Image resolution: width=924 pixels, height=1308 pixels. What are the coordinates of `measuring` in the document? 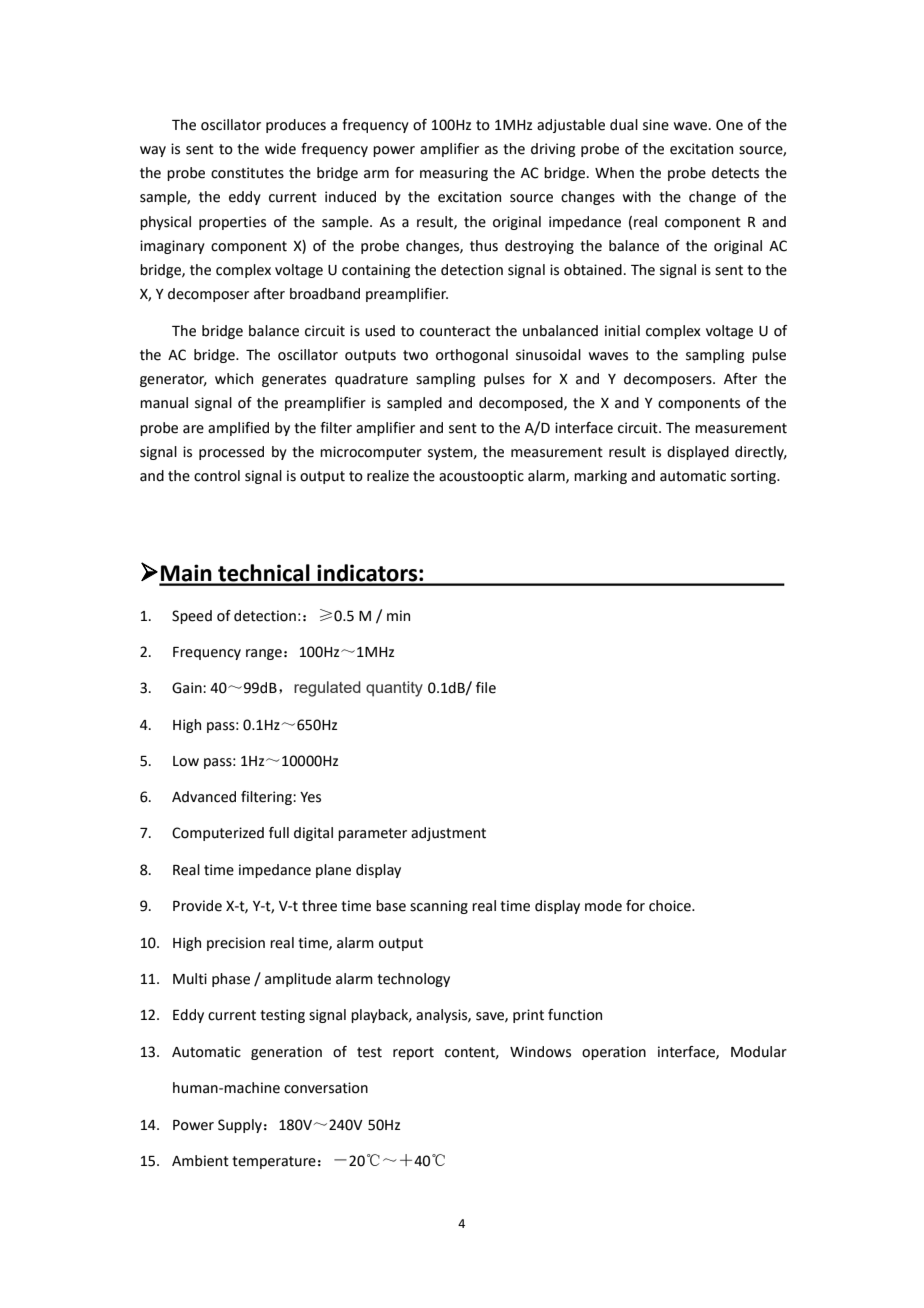 It's located at (454, 174).
